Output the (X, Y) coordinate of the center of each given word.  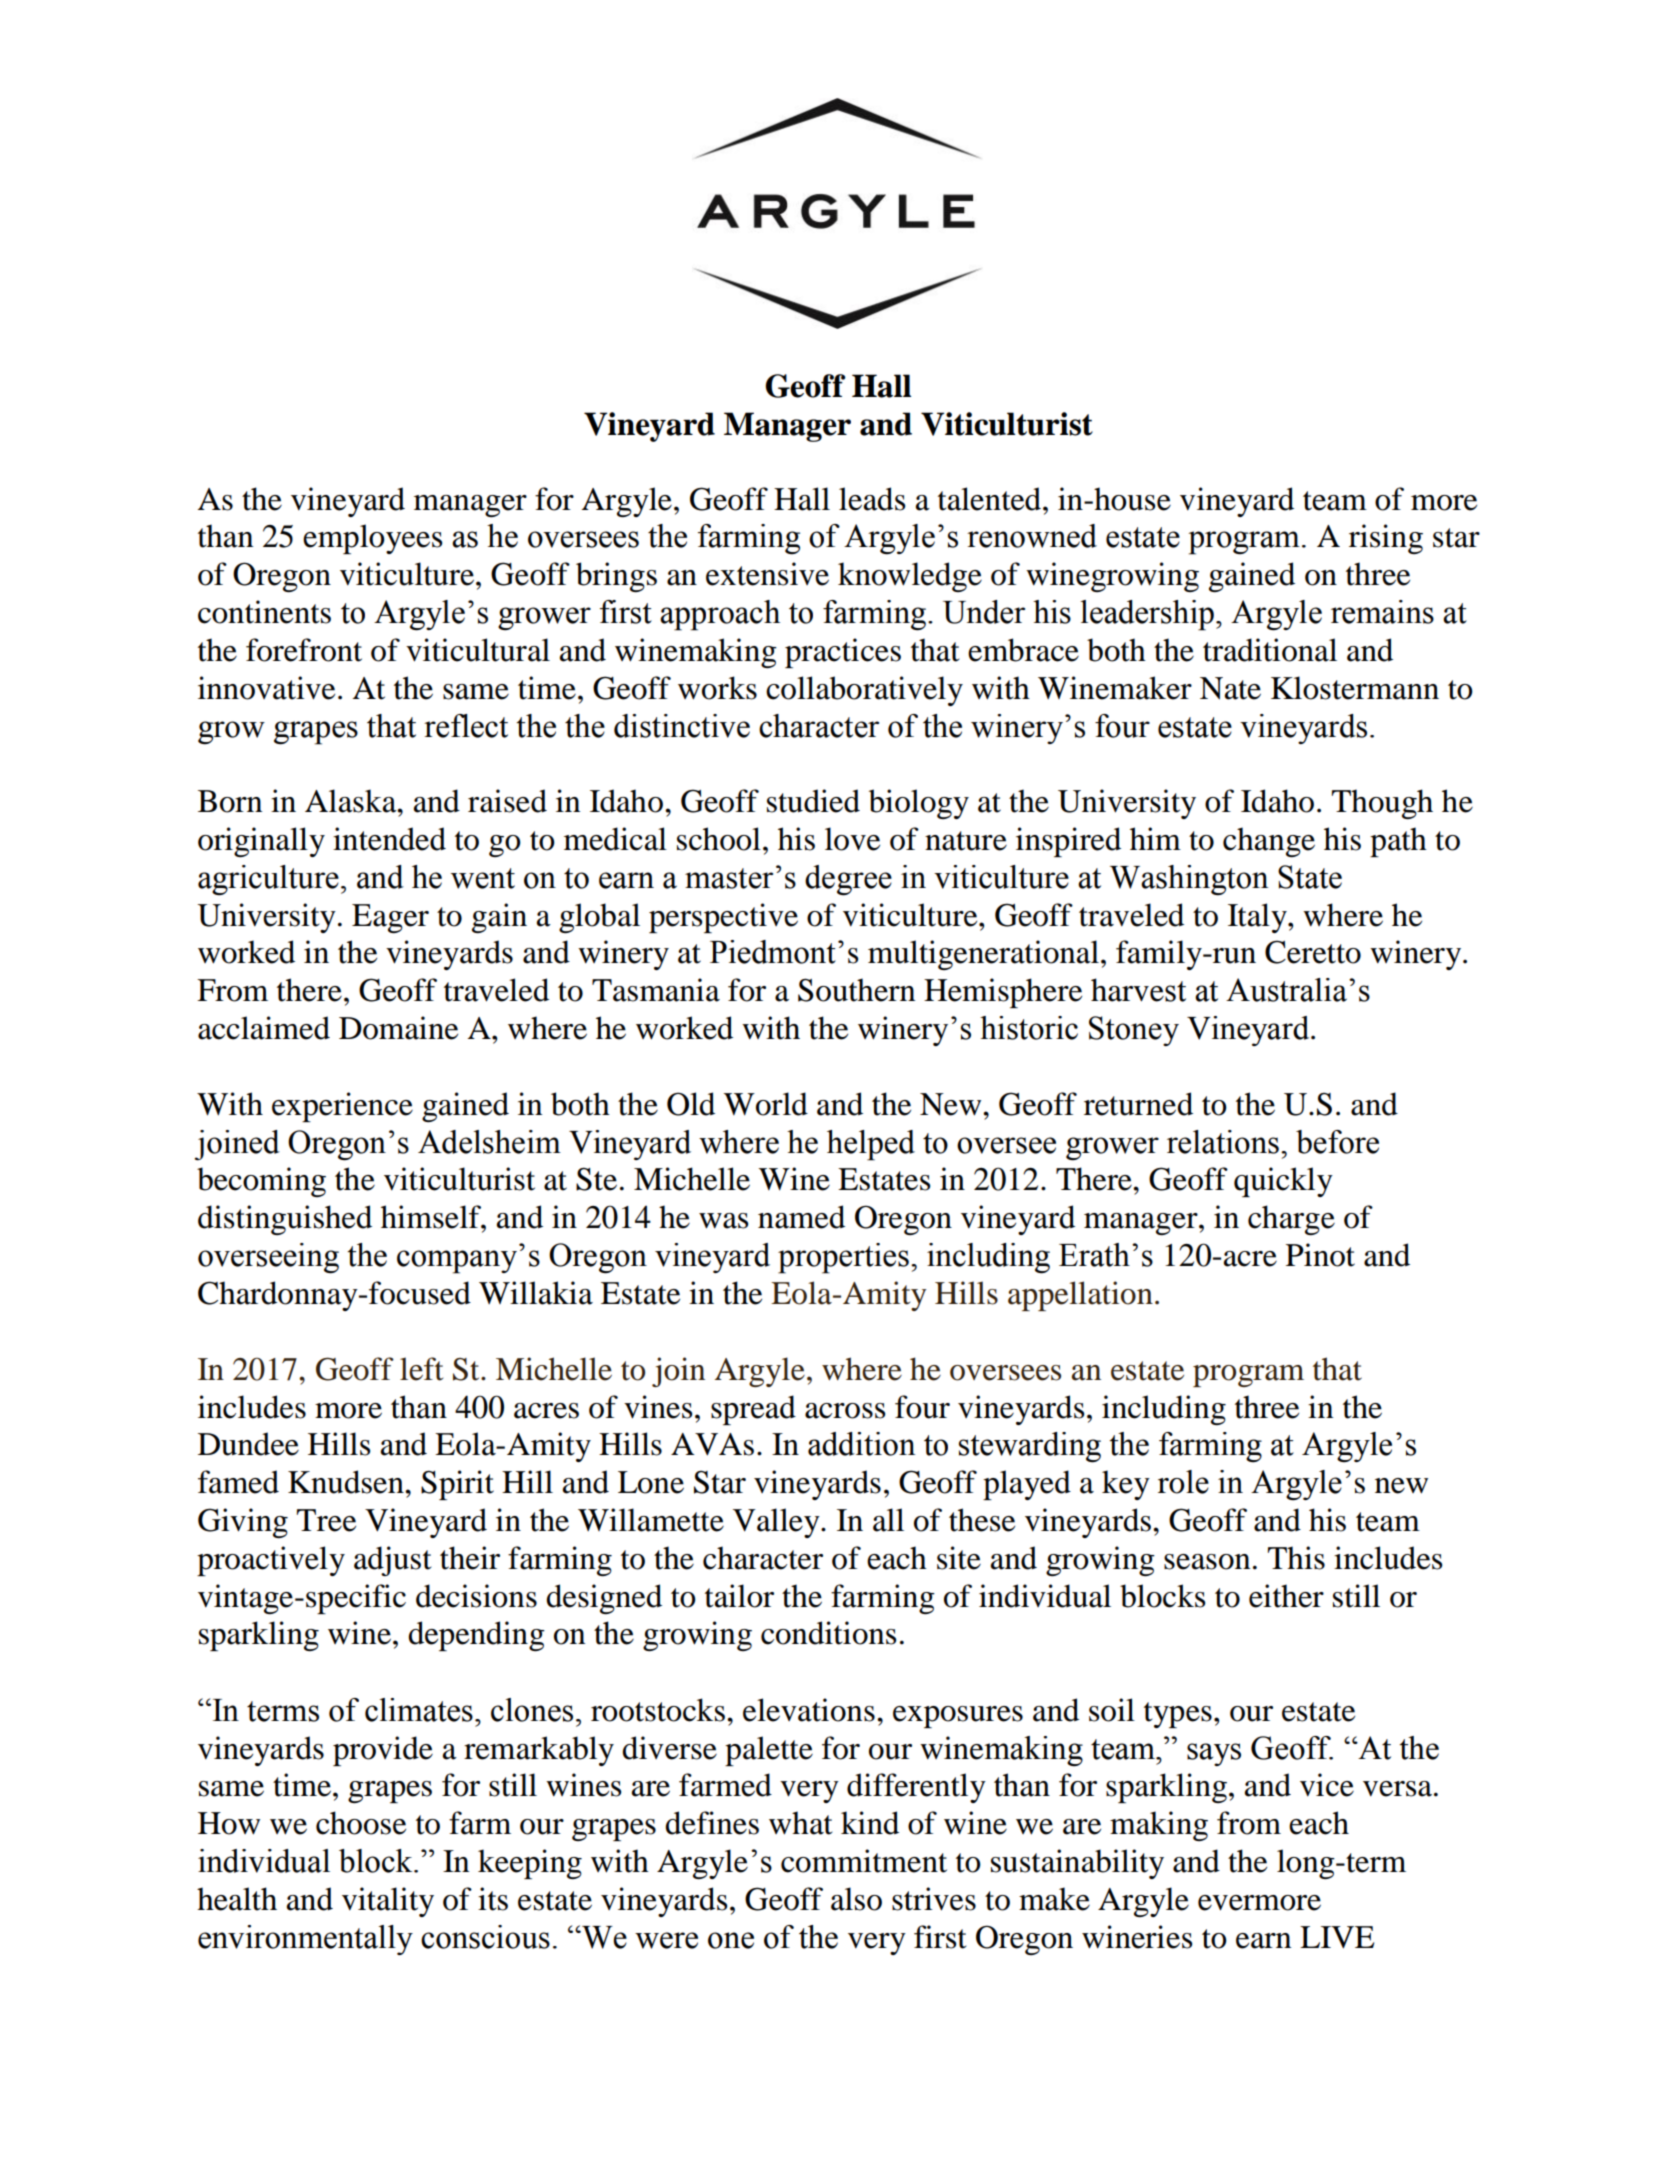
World (766, 1104)
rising (1386, 539)
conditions (828, 1633)
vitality (388, 1902)
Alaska (352, 801)
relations (1223, 1142)
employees (372, 539)
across (845, 1411)
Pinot (1320, 1255)
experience (342, 1107)
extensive (767, 574)
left (421, 1369)
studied (813, 801)
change (1269, 842)
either (1286, 1596)
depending (476, 1636)
